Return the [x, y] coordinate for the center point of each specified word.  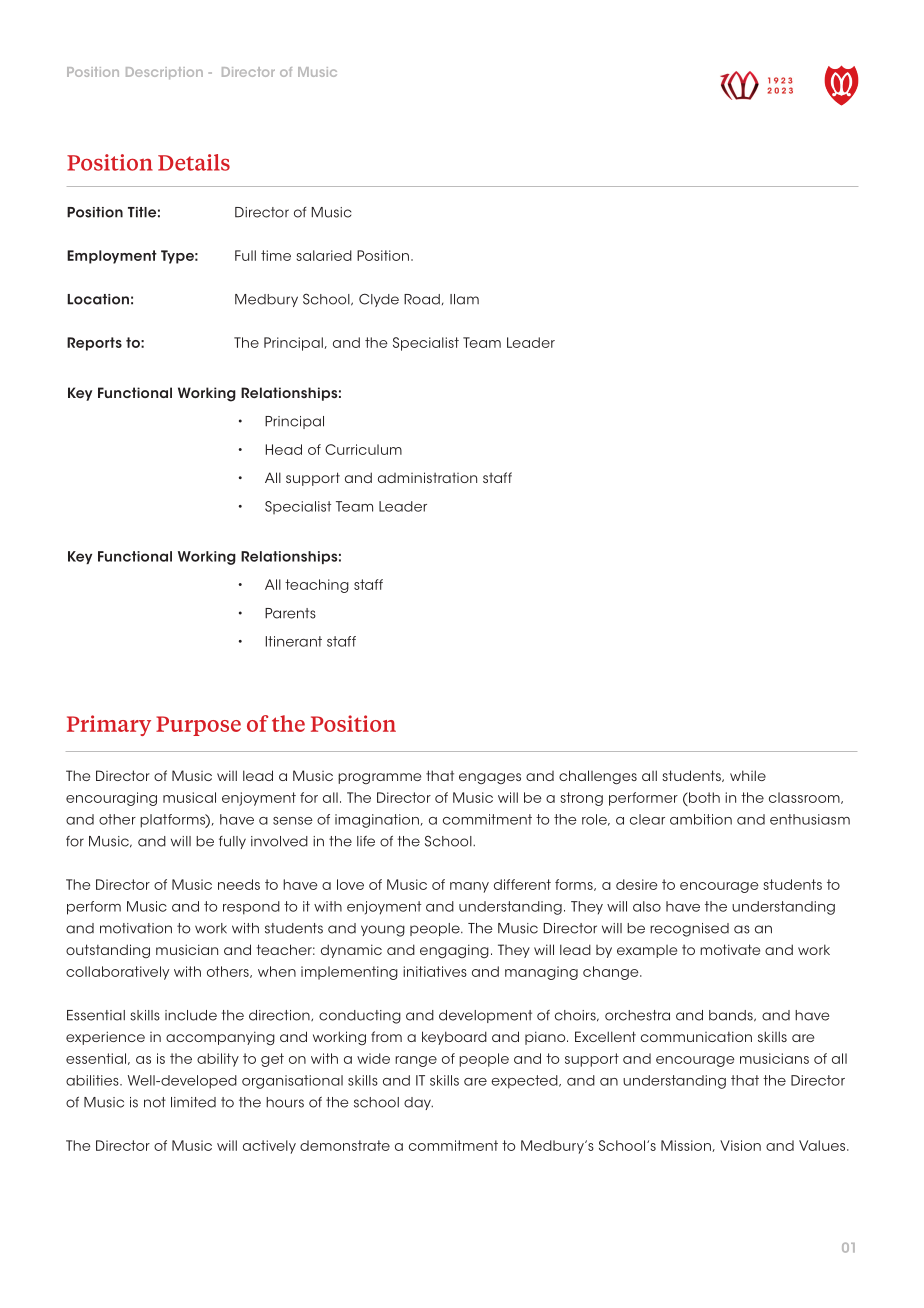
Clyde [379, 300]
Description [164, 73]
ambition [701, 819]
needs [239, 884]
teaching [317, 586]
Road [422, 299]
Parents [290, 613]
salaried [324, 255]
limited [193, 1102]
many [469, 887]
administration [427, 477]
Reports [94, 344]
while [748, 775]
